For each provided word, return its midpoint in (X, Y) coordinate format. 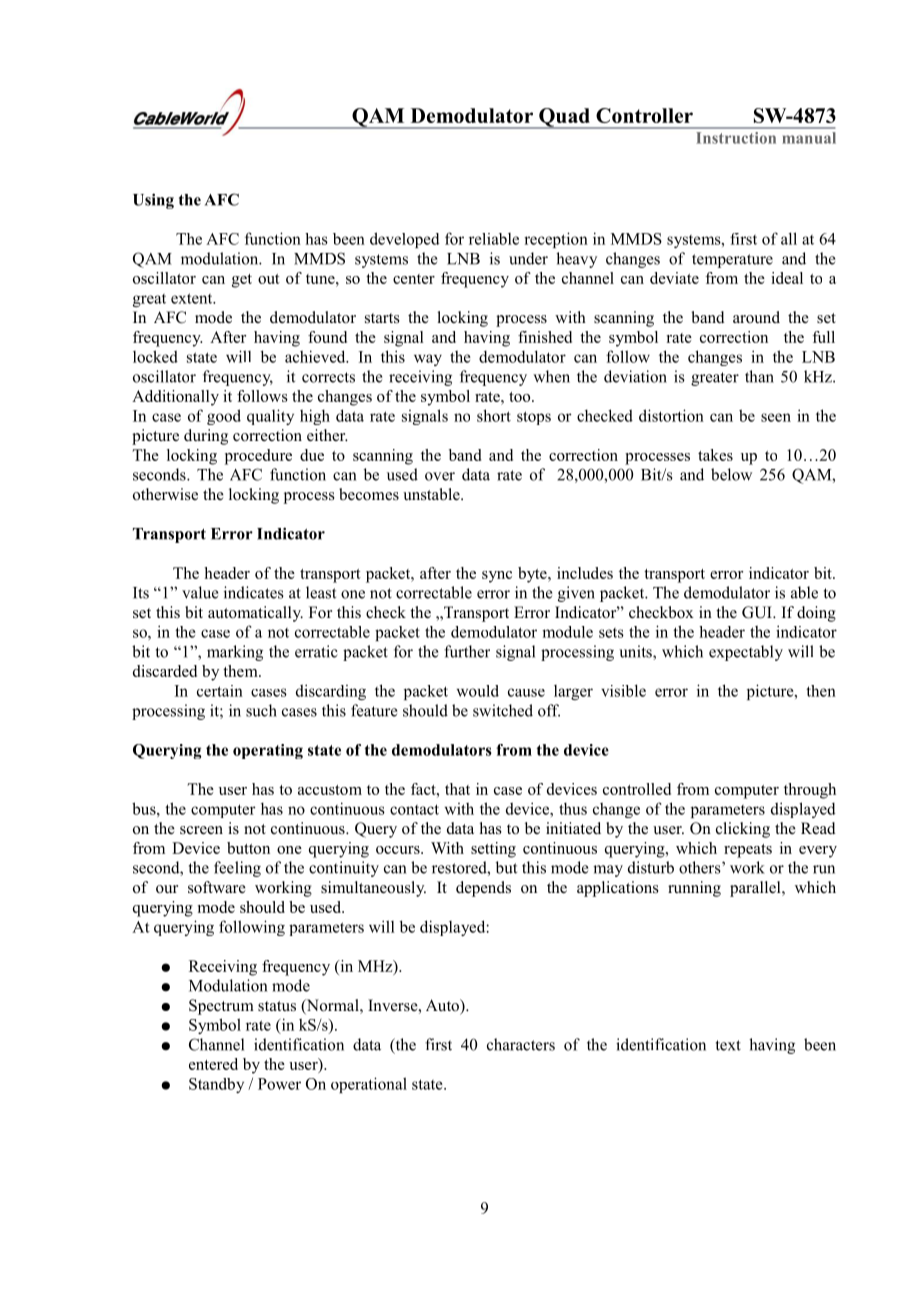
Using (153, 201)
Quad (564, 118)
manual (809, 138)
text (728, 1045)
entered (213, 1064)
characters (521, 1044)
